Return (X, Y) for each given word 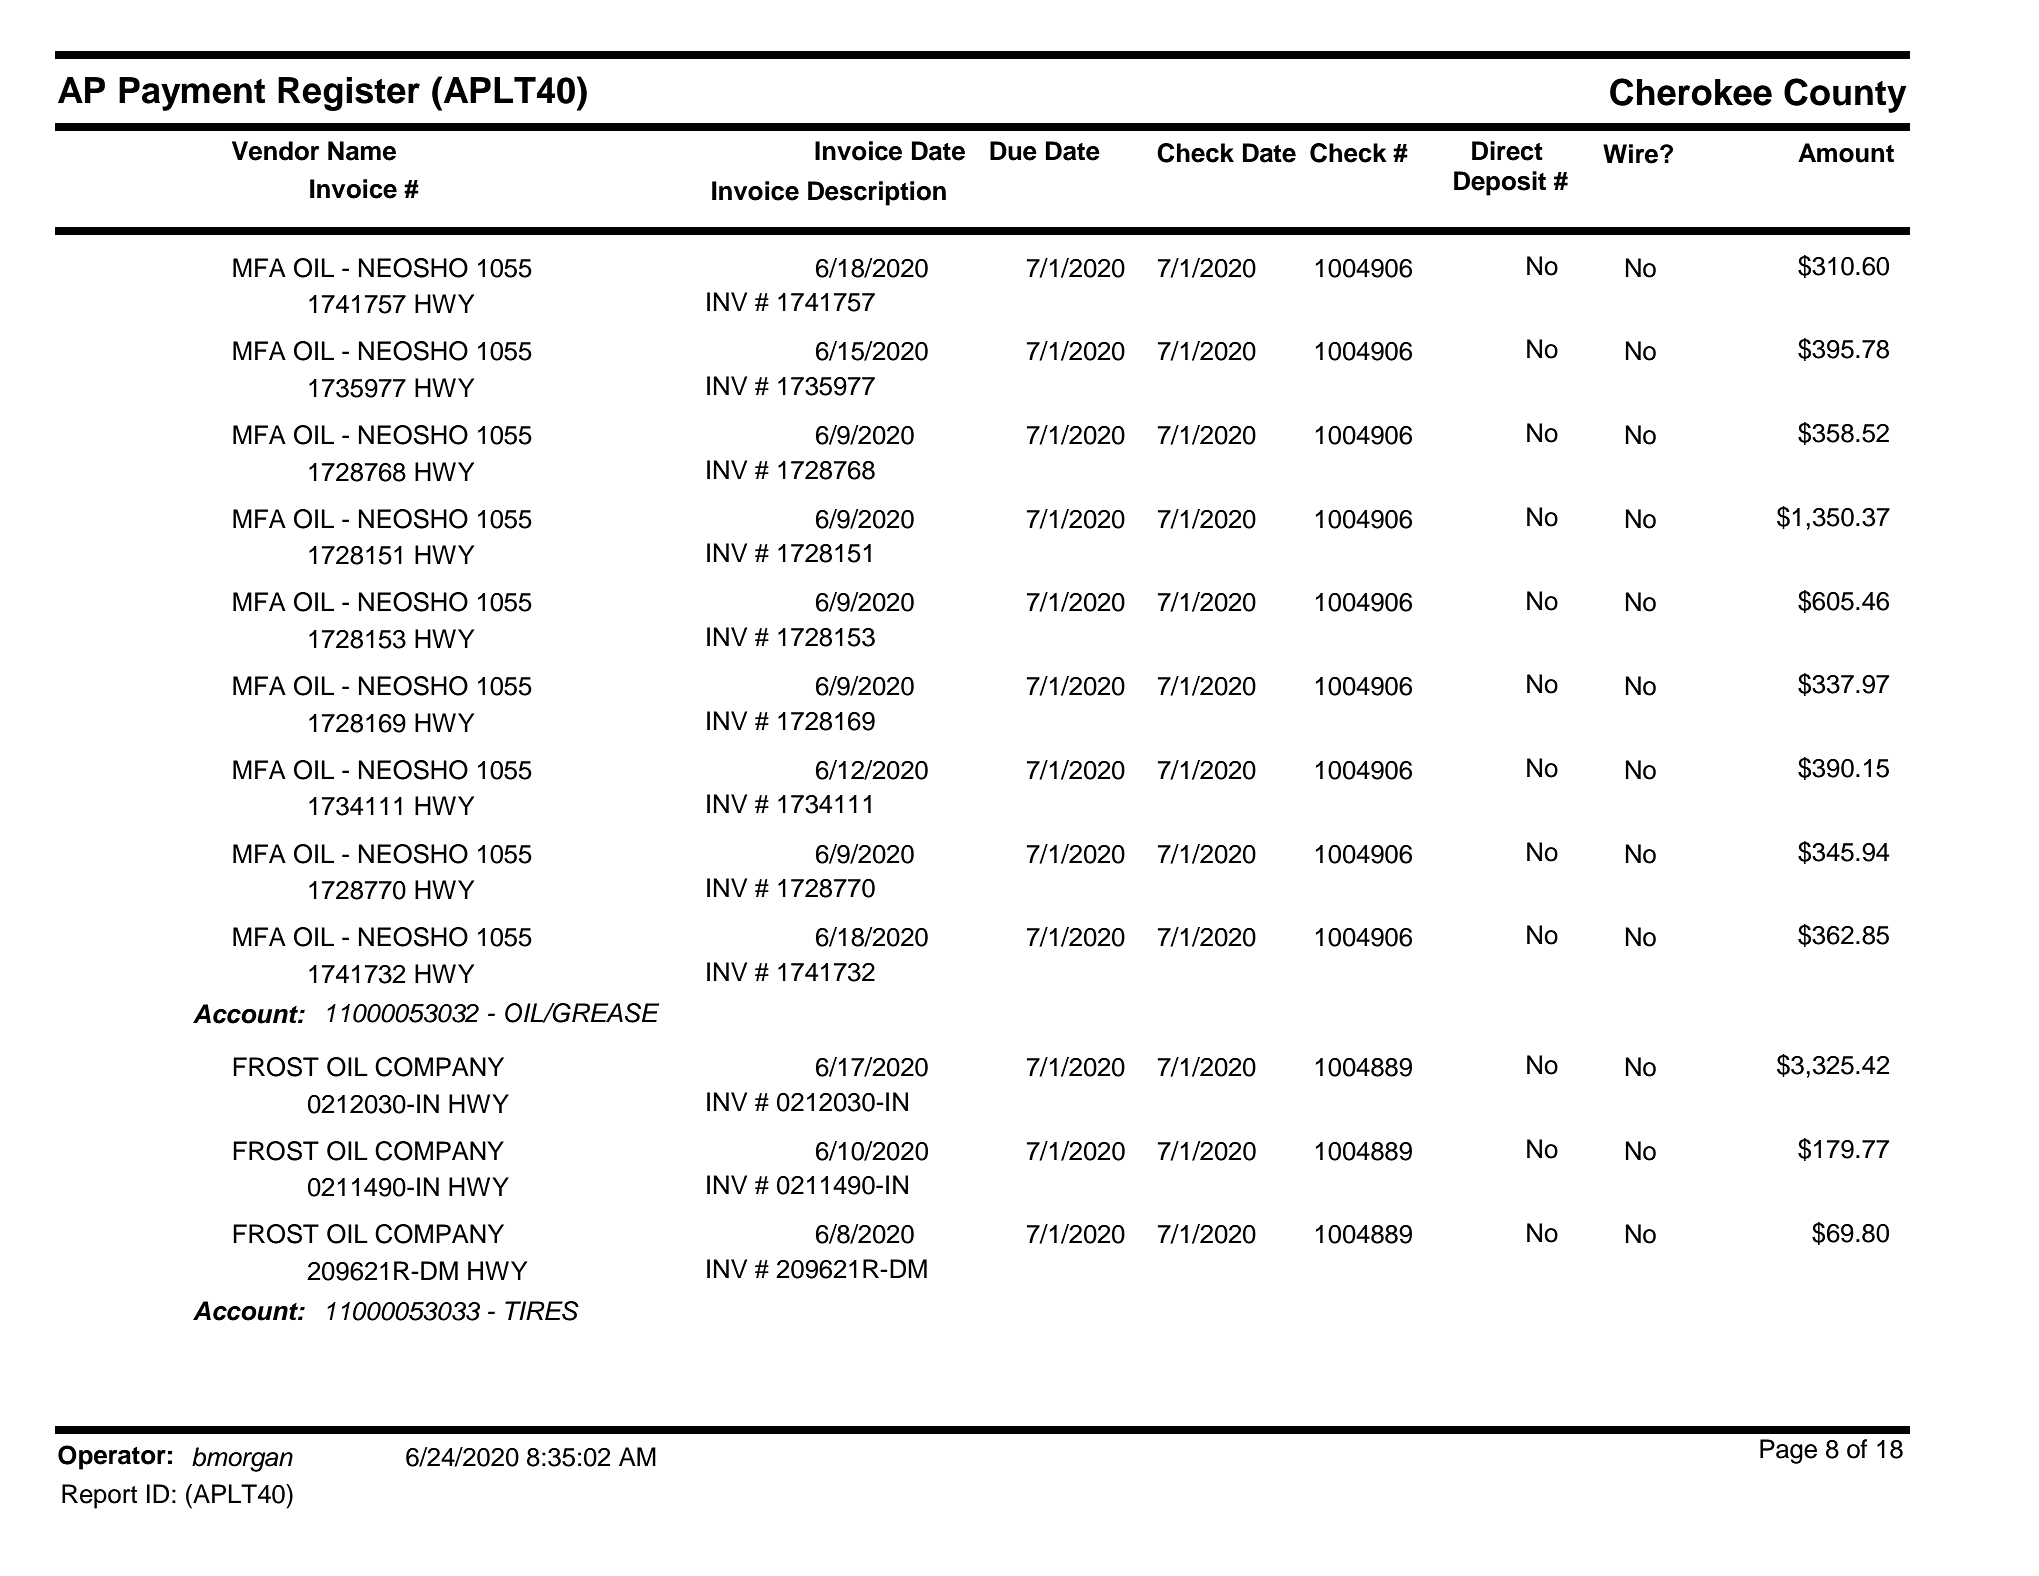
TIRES (542, 1311)
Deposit (1500, 183)
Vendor (275, 151)
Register (349, 94)
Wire (1632, 154)
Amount (1846, 153)
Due (1013, 151)
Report (99, 1496)
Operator (112, 1457)
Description (877, 193)
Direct (1507, 151)
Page (1788, 1451)
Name (362, 151)
